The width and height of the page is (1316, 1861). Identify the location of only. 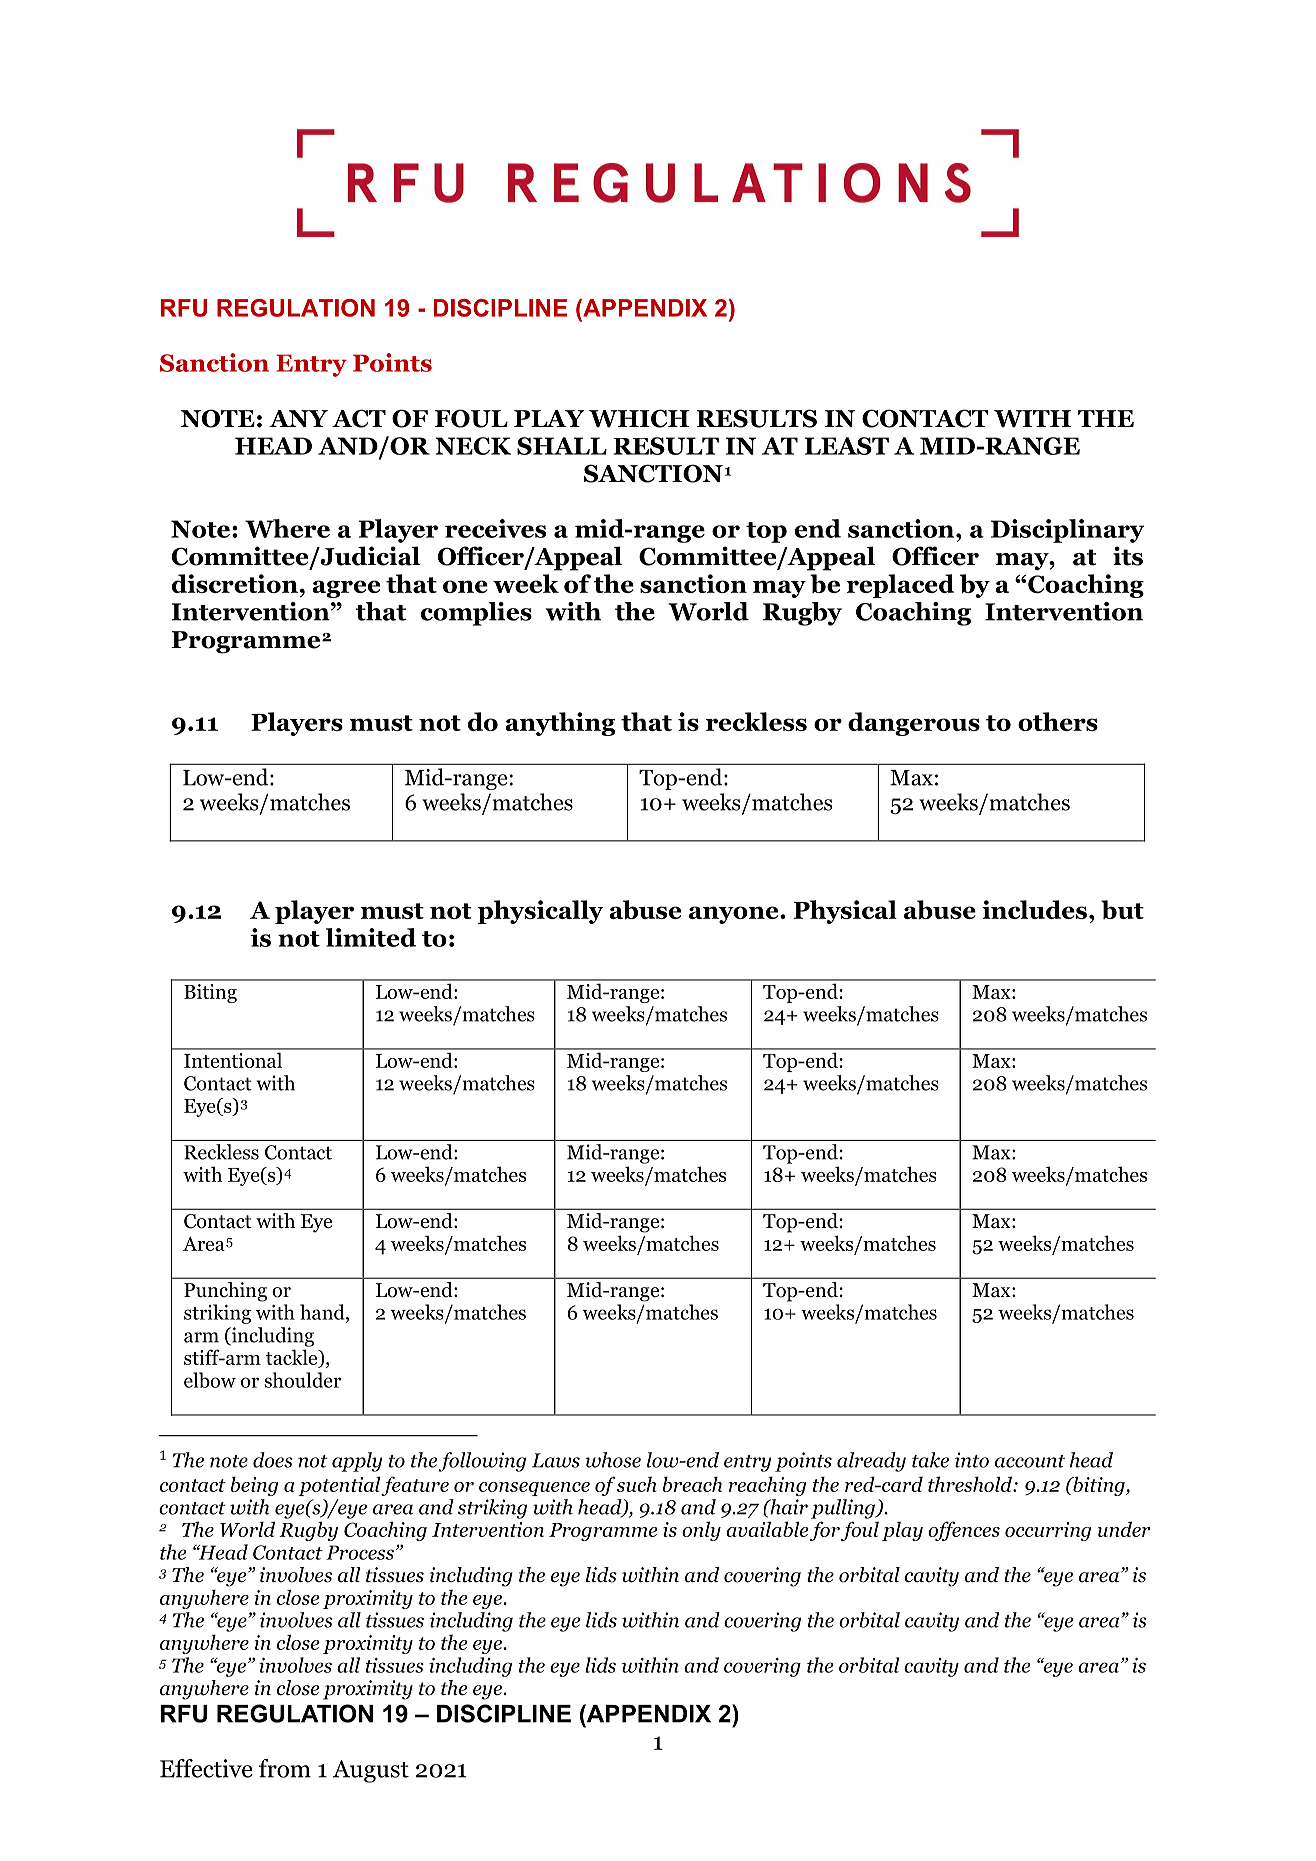
(701, 1531).
